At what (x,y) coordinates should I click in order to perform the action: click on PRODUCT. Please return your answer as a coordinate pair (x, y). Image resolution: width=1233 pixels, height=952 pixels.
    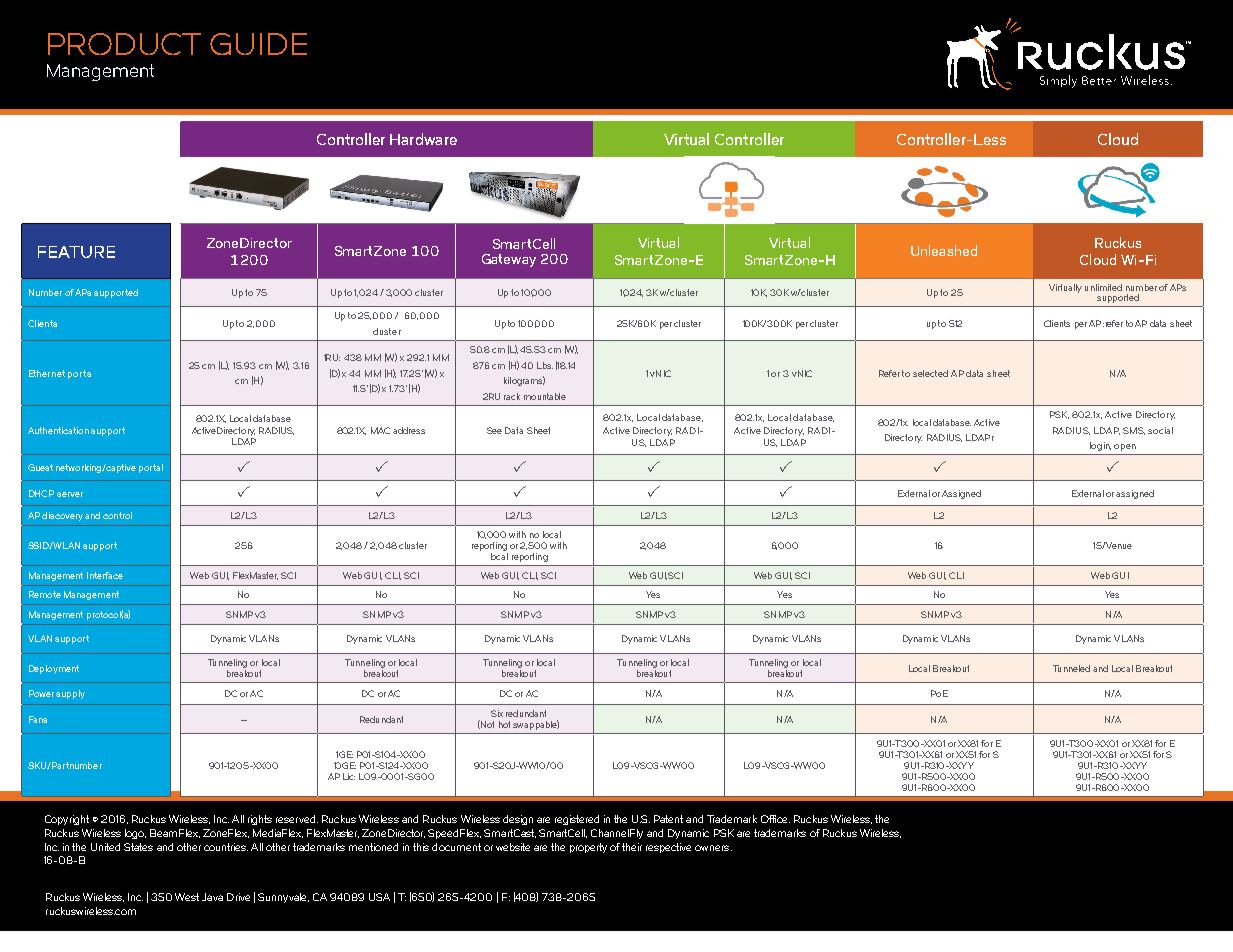
    Looking at the image, I should click on (124, 44).
